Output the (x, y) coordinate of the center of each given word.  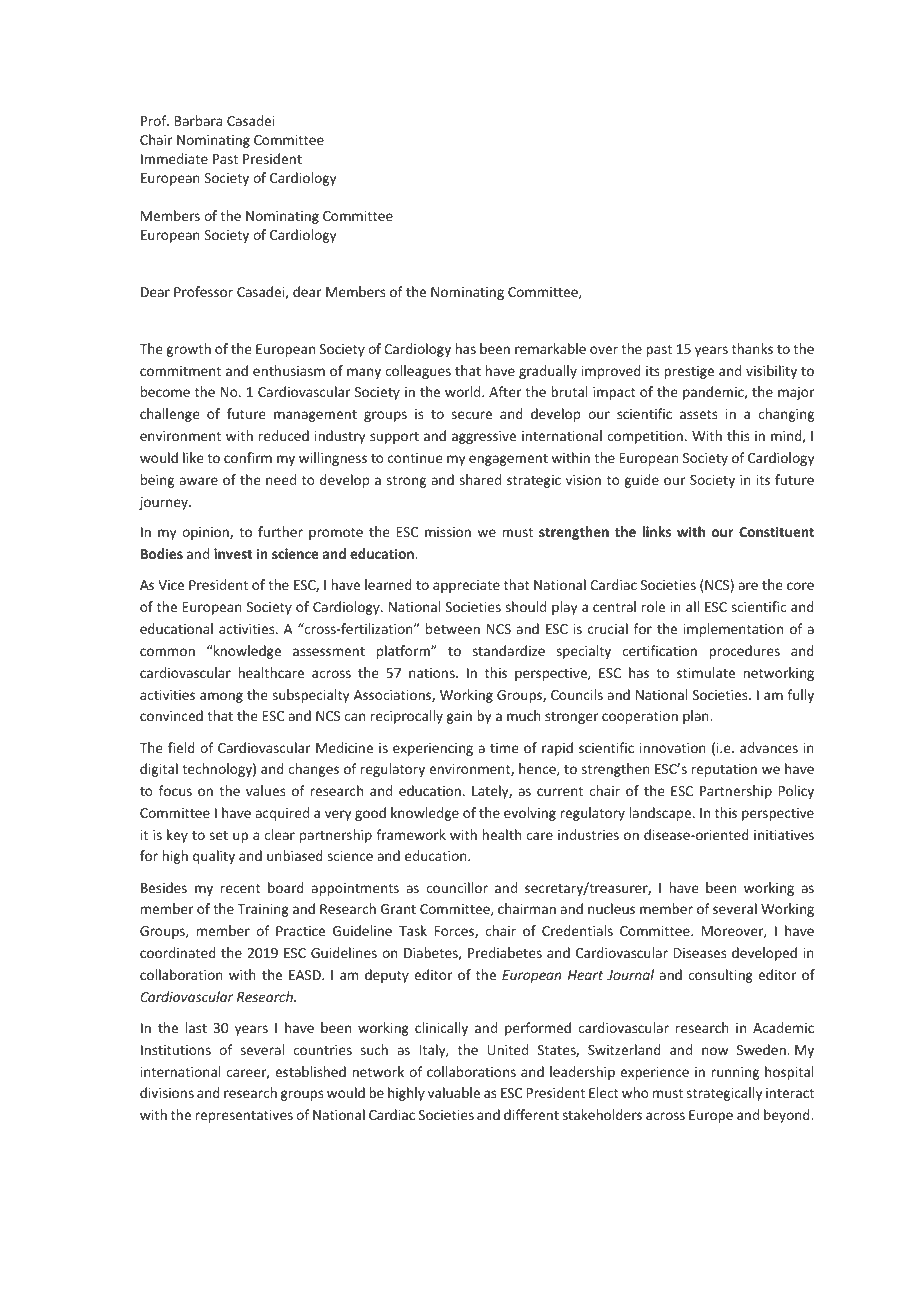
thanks (752, 348)
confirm (248, 457)
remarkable (550, 348)
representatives (244, 1116)
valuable (454, 1092)
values (265, 790)
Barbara (198, 120)
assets (698, 414)
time (504, 748)
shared (480, 479)
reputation (724, 770)
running (735, 1073)
